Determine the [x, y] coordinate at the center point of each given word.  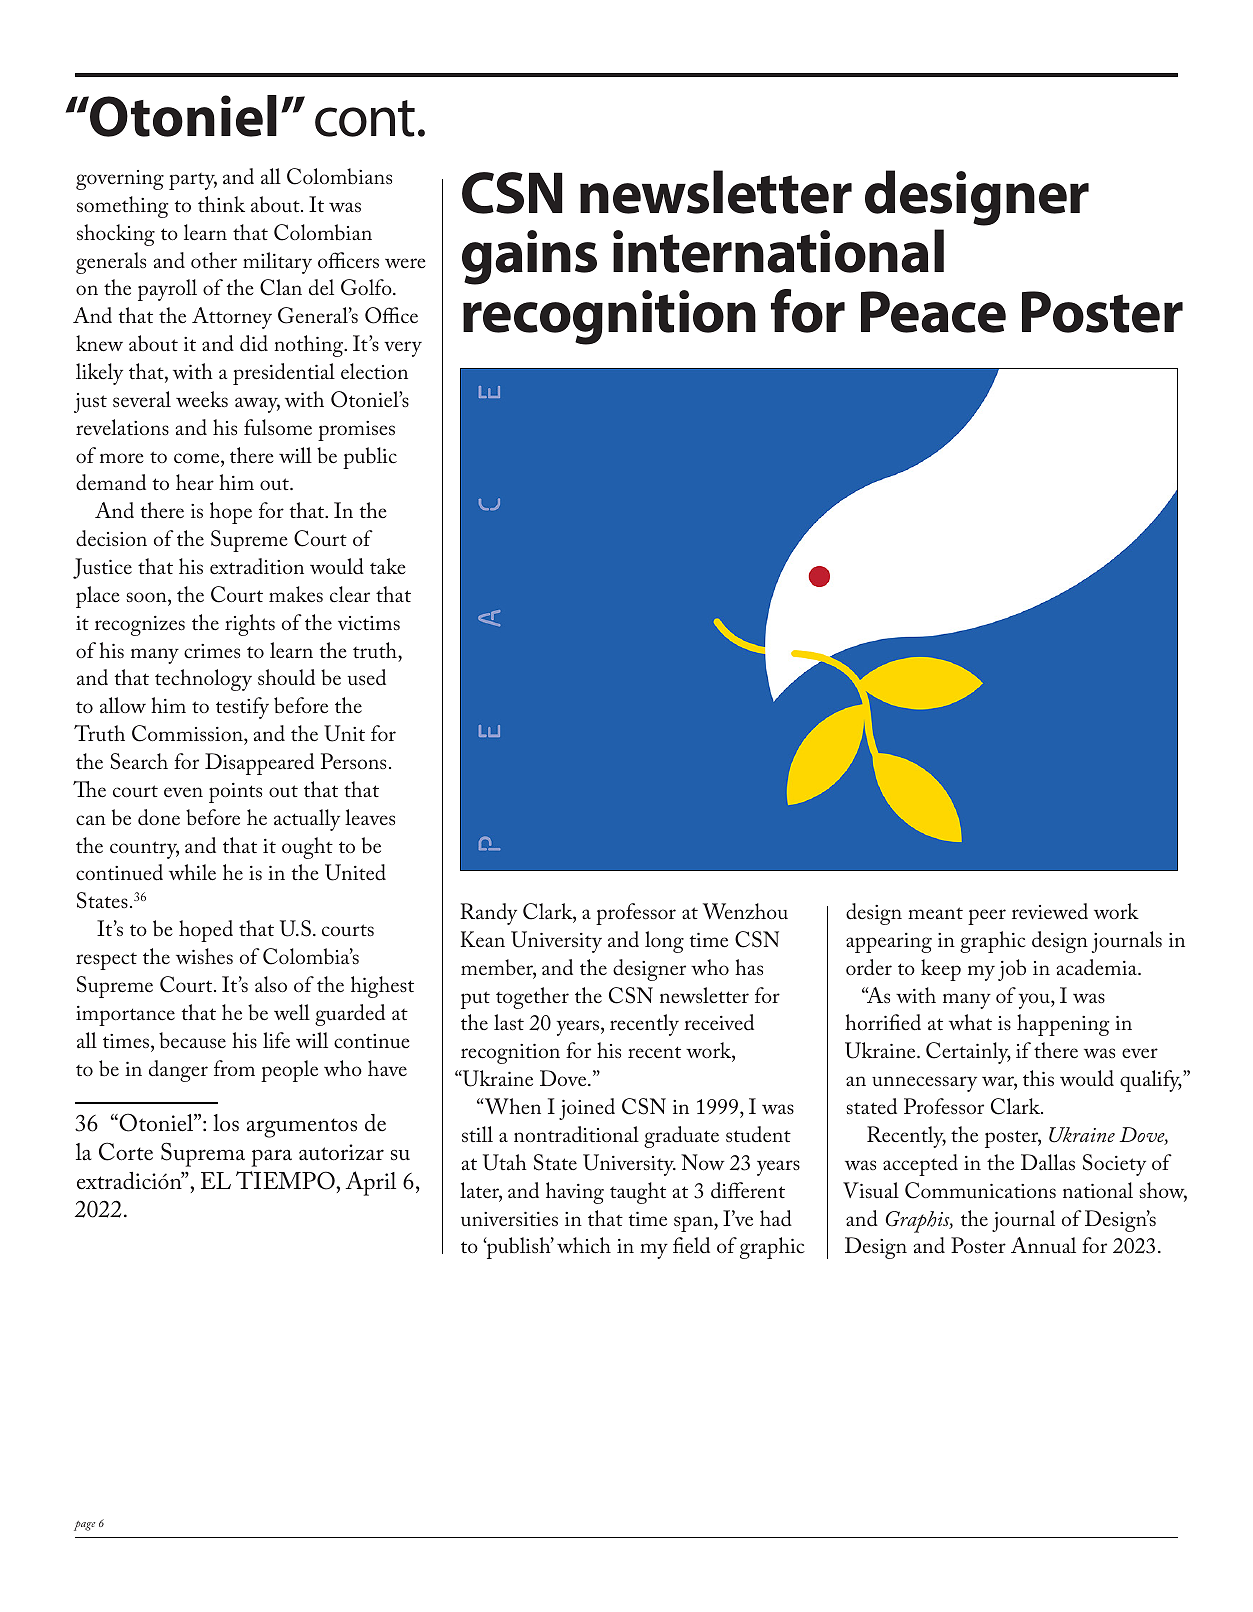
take [388, 566]
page [84, 1526]
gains [529, 257]
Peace [933, 312]
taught [638, 1193]
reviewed [1050, 911]
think [221, 204]
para [272, 1158]
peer [987, 917]
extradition [257, 566]
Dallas [1048, 1162]
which [584, 1245]
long [664, 942]
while [192, 872]
